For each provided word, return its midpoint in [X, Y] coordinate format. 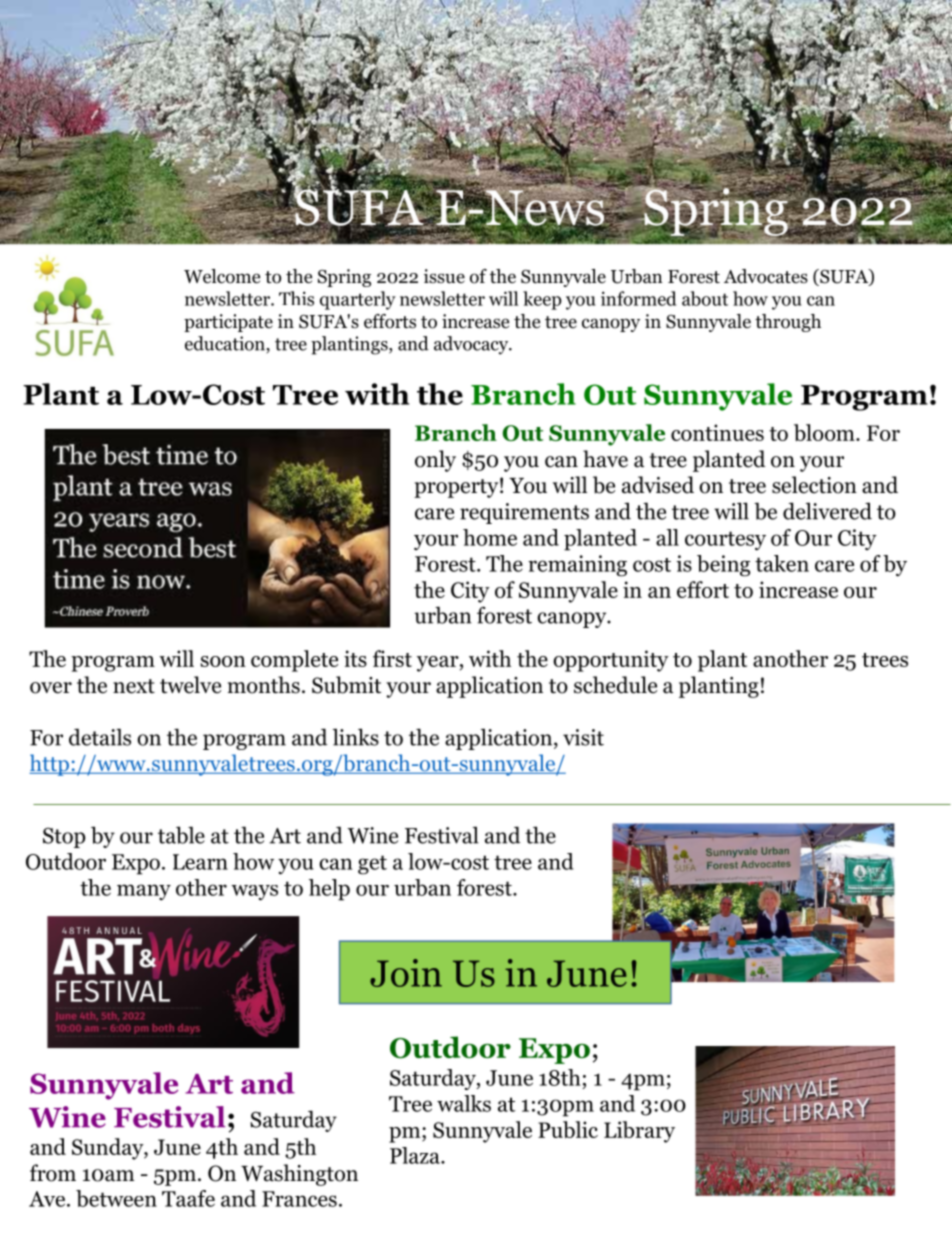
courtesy [725, 541]
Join [406, 973]
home [490, 537]
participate [228, 323]
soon [223, 661]
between [116, 1198]
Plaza [416, 1155]
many [144, 892]
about [705, 298]
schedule [615, 685]
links [356, 737]
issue [444, 276]
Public [568, 1129]
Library [639, 1132]
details [100, 737]
